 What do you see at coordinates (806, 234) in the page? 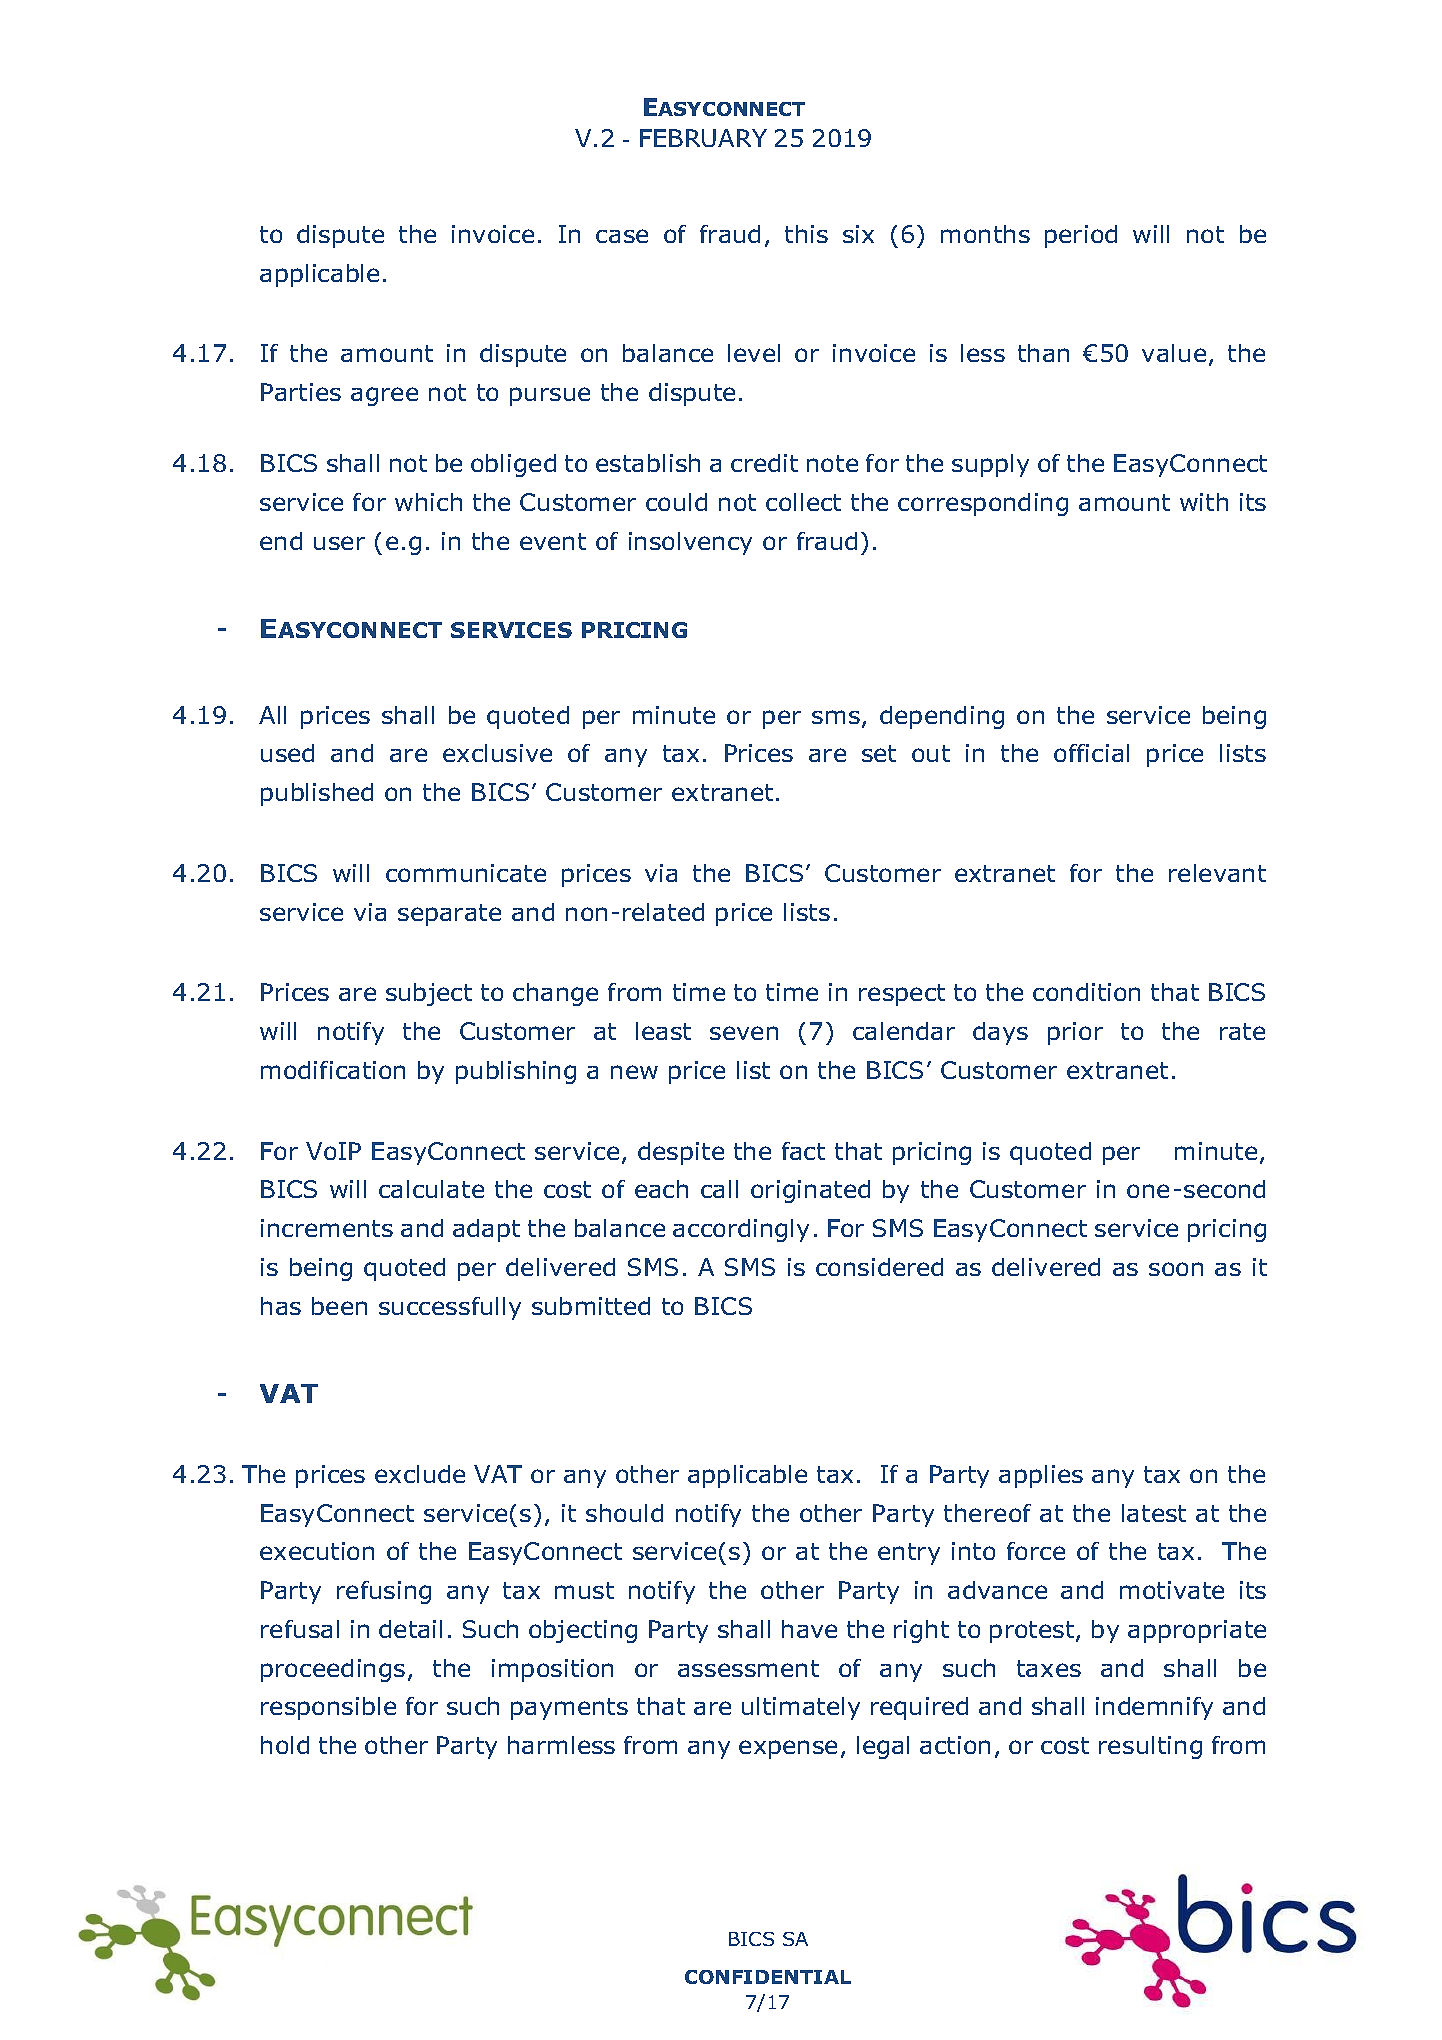
I see `this` at bounding box center [806, 234].
